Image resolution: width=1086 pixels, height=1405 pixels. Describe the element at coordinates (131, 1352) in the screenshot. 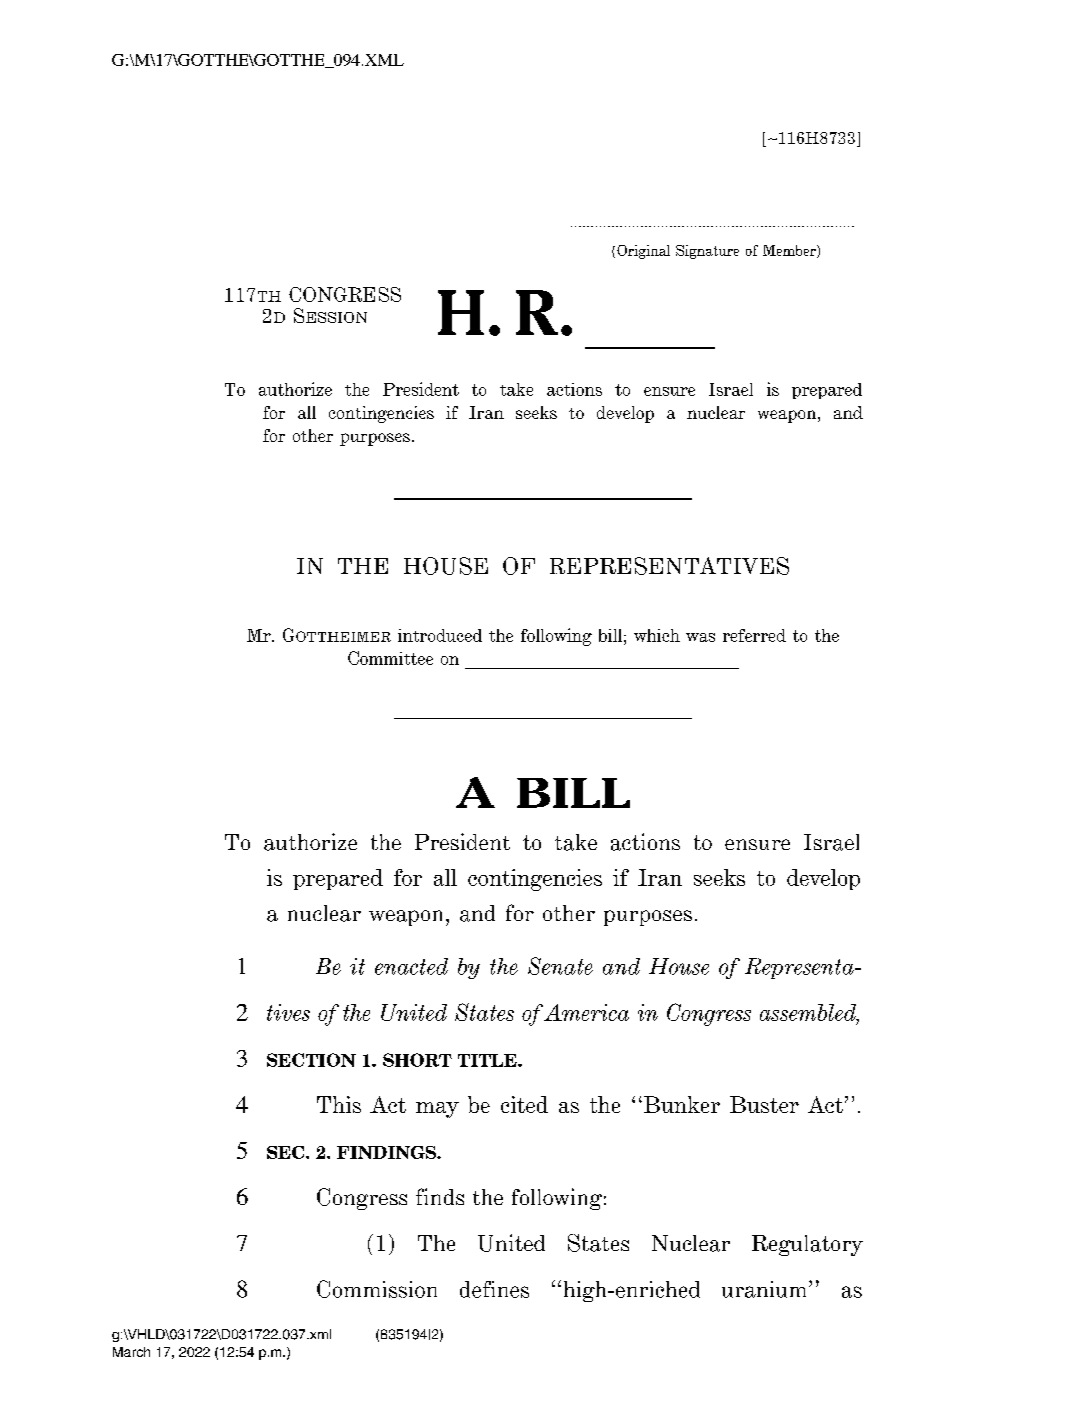

I see `March` at that location.
